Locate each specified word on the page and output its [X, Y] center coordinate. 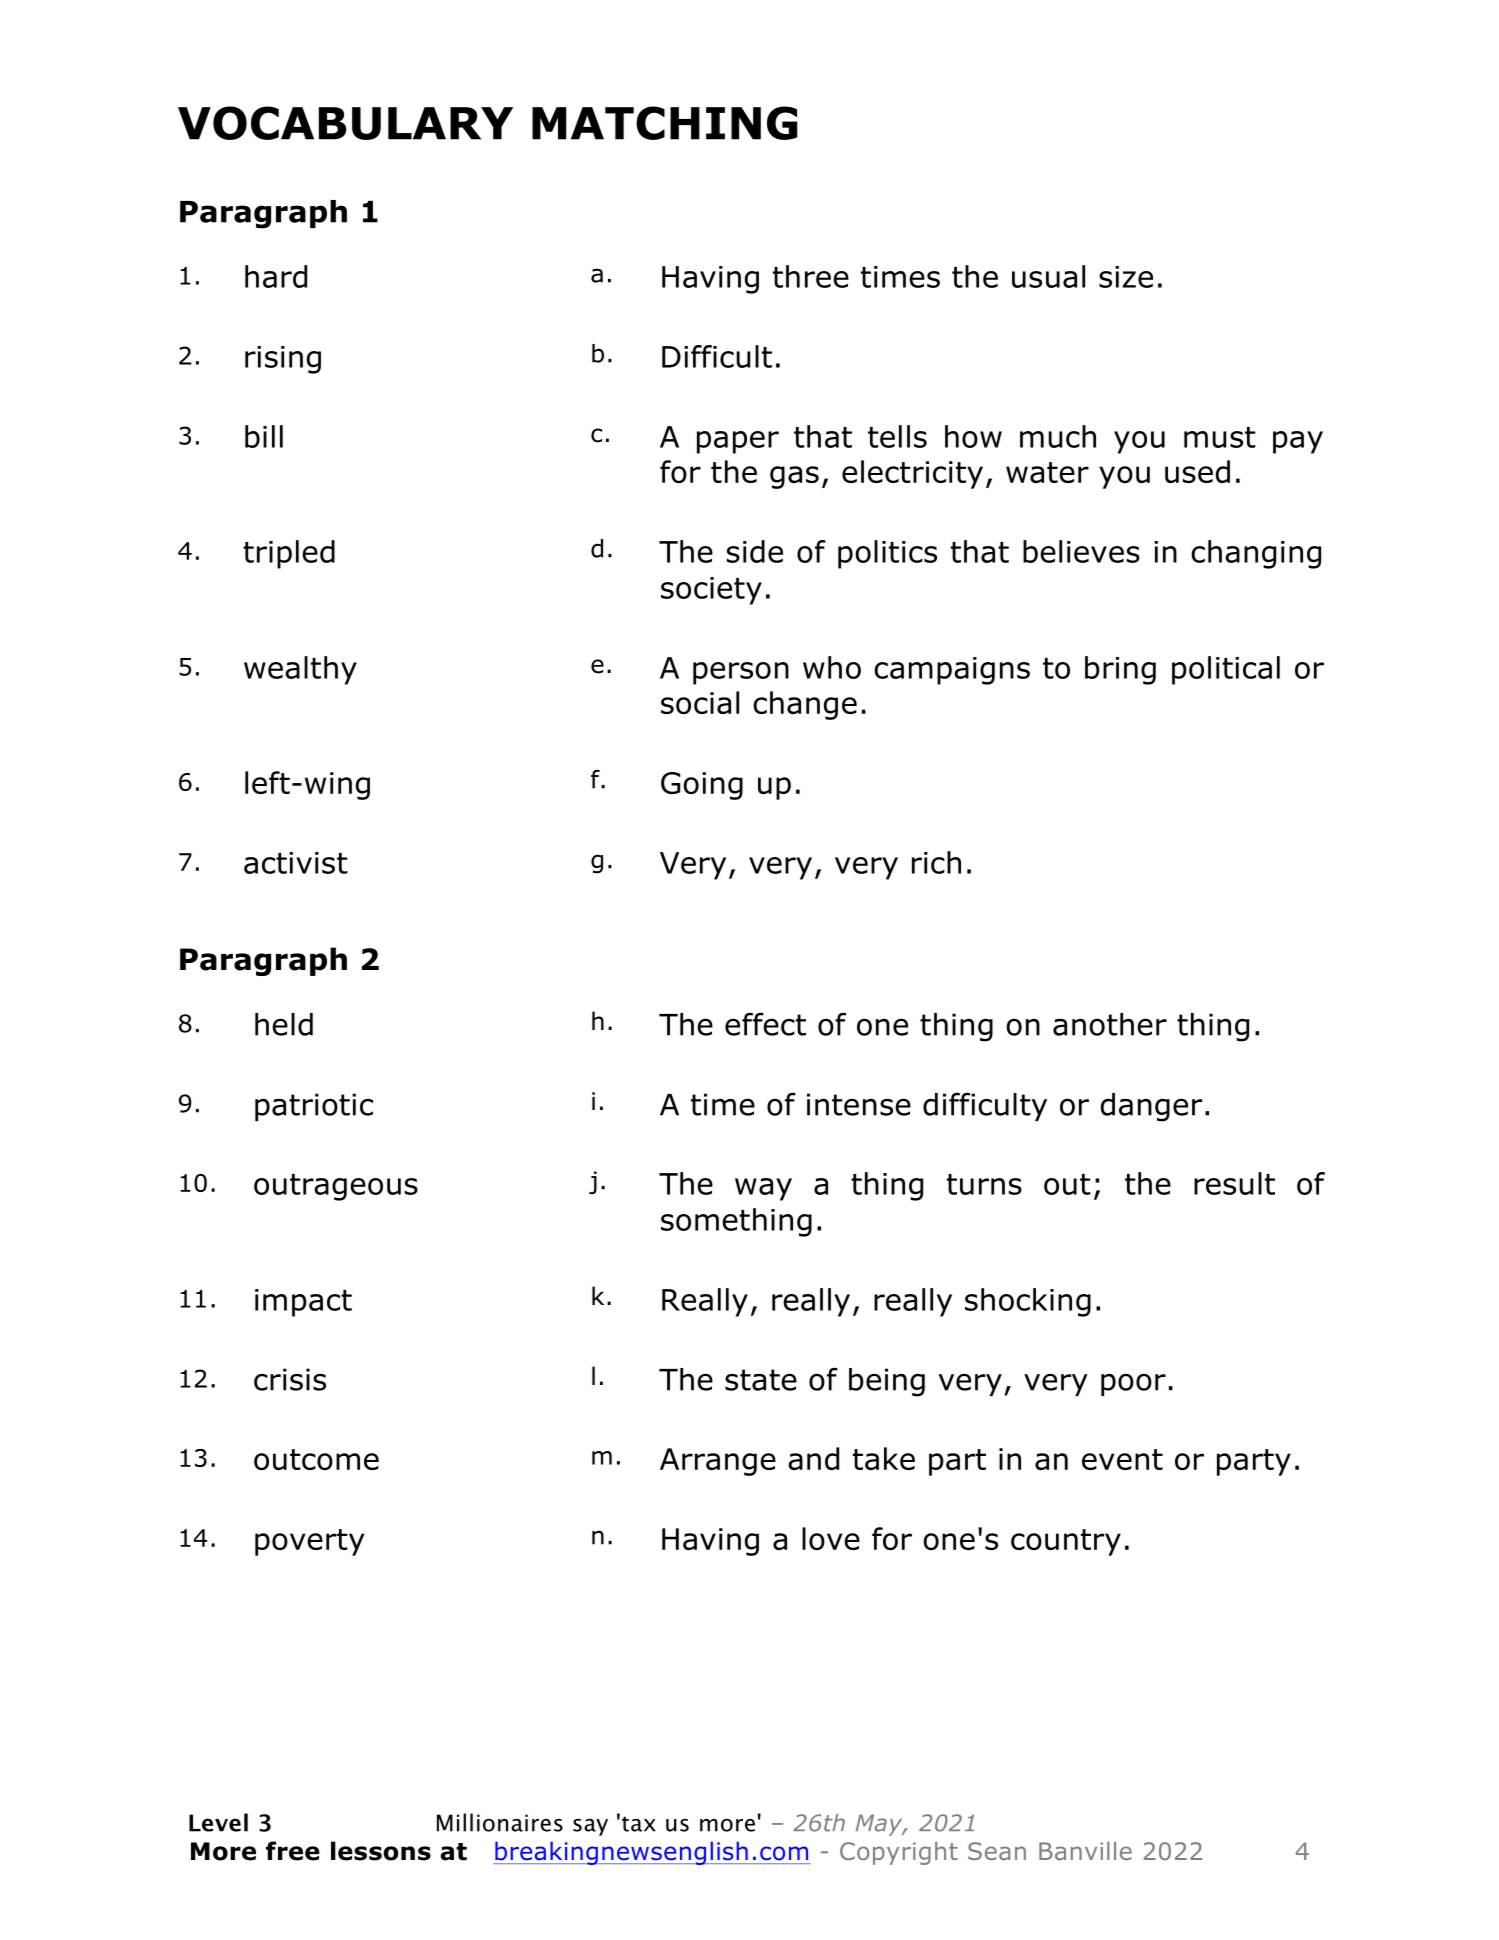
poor [1133, 1385]
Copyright [899, 1853]
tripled [289, 554]
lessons [381, 1851]
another [1110, 1024]
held [284, 1024]
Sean [997, 1851]
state [761, 1380]
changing [1256, 554]
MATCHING [665, 123]
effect [765, 1024]
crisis [290, 1379]
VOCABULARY [345, 123]
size [1126, 277]
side [755, 551]
